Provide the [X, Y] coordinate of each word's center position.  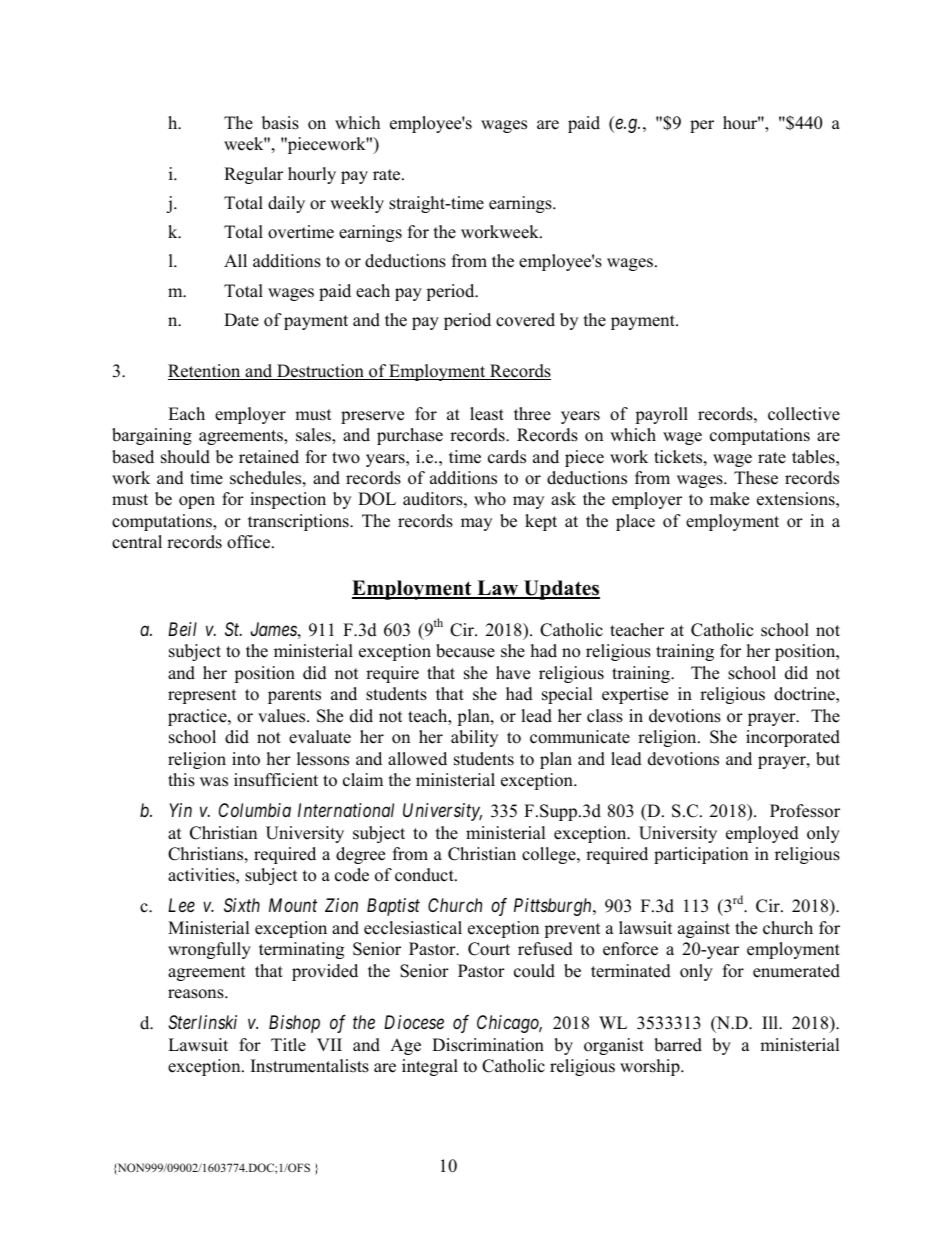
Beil [182, 629]
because [465, 651]
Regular [253, 175]
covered [525, 320]
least [487, 414]
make [729, 499]
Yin [180, 810]
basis [280, 123]
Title [288, 1045]
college [550, 855]
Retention [205, 372]
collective [804, 414]
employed [762, 834]
